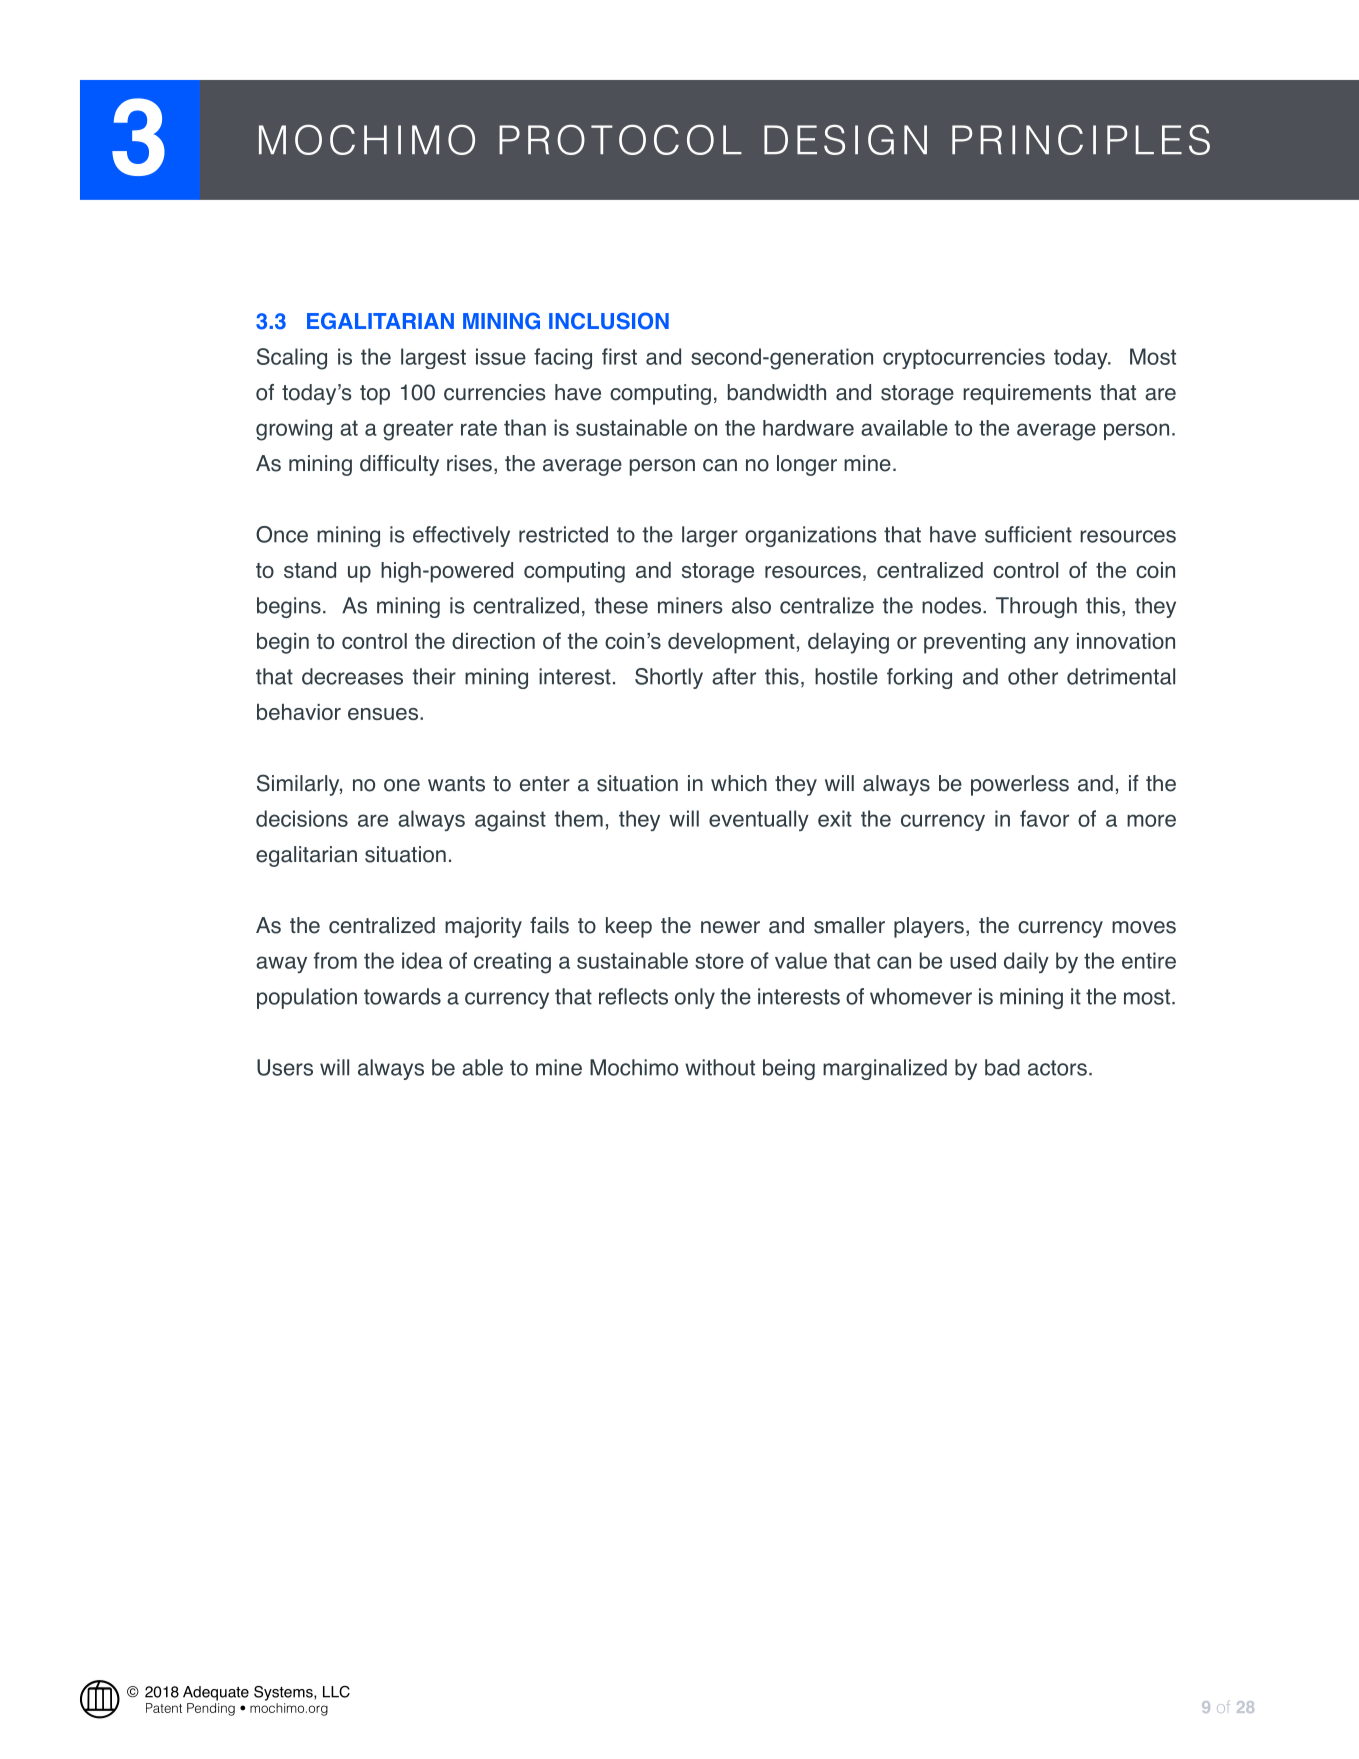 The width and height of the screenshot is (1359, 1759). What do you see at coordinates (216, 1693) in the screenshot?
I see `Adequate` at bounding box center [216, 1693].
